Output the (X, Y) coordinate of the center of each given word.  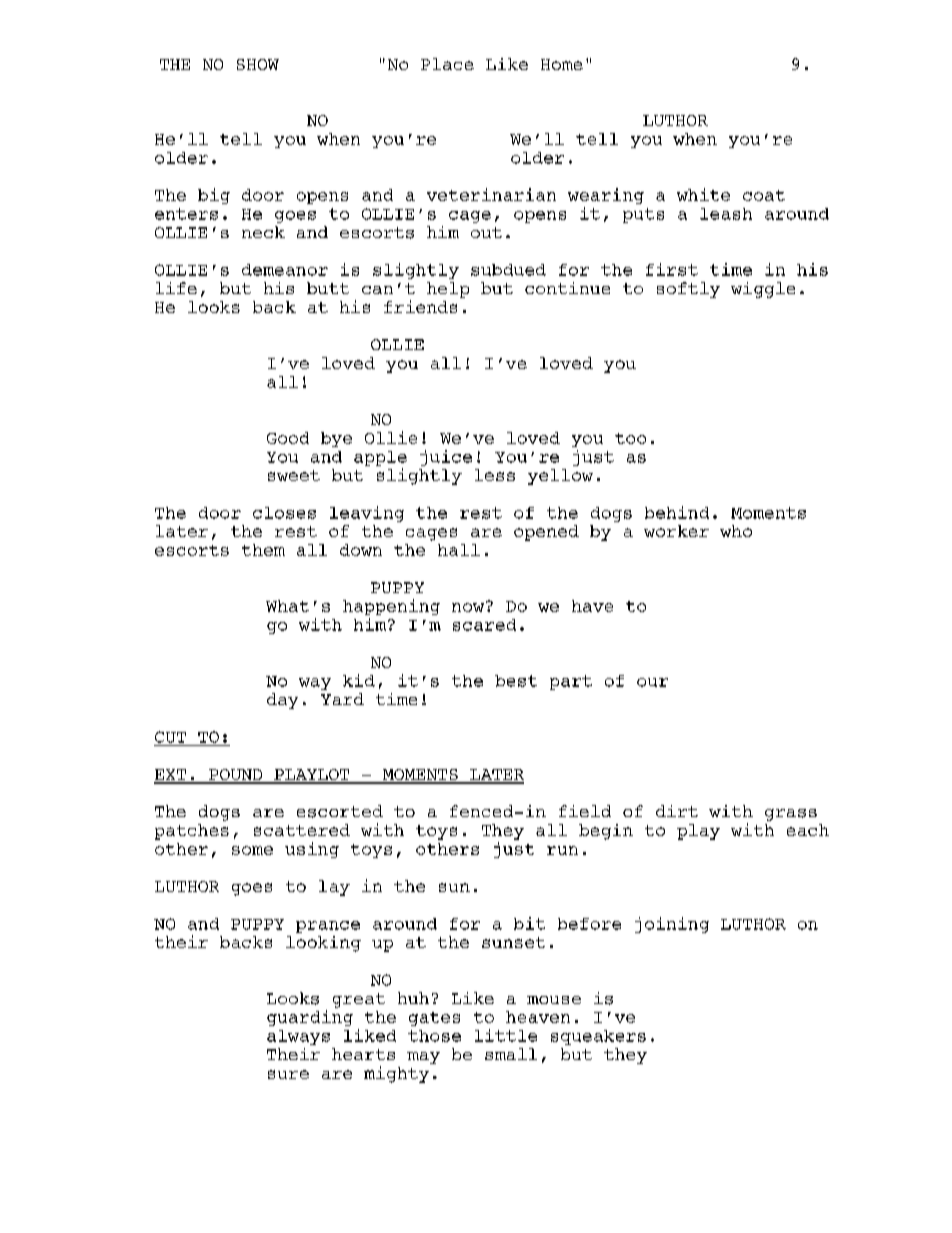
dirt (677, 811)
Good (288, 438)
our (652, 682)
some (252, 850)
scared (484, 625)
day (282, 701)
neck (263, 232)
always (298, 1037)
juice (446, 458)
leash (726, 214)
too (630, 438)
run (562, 850)
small (511, 1054)
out (486, 232)
